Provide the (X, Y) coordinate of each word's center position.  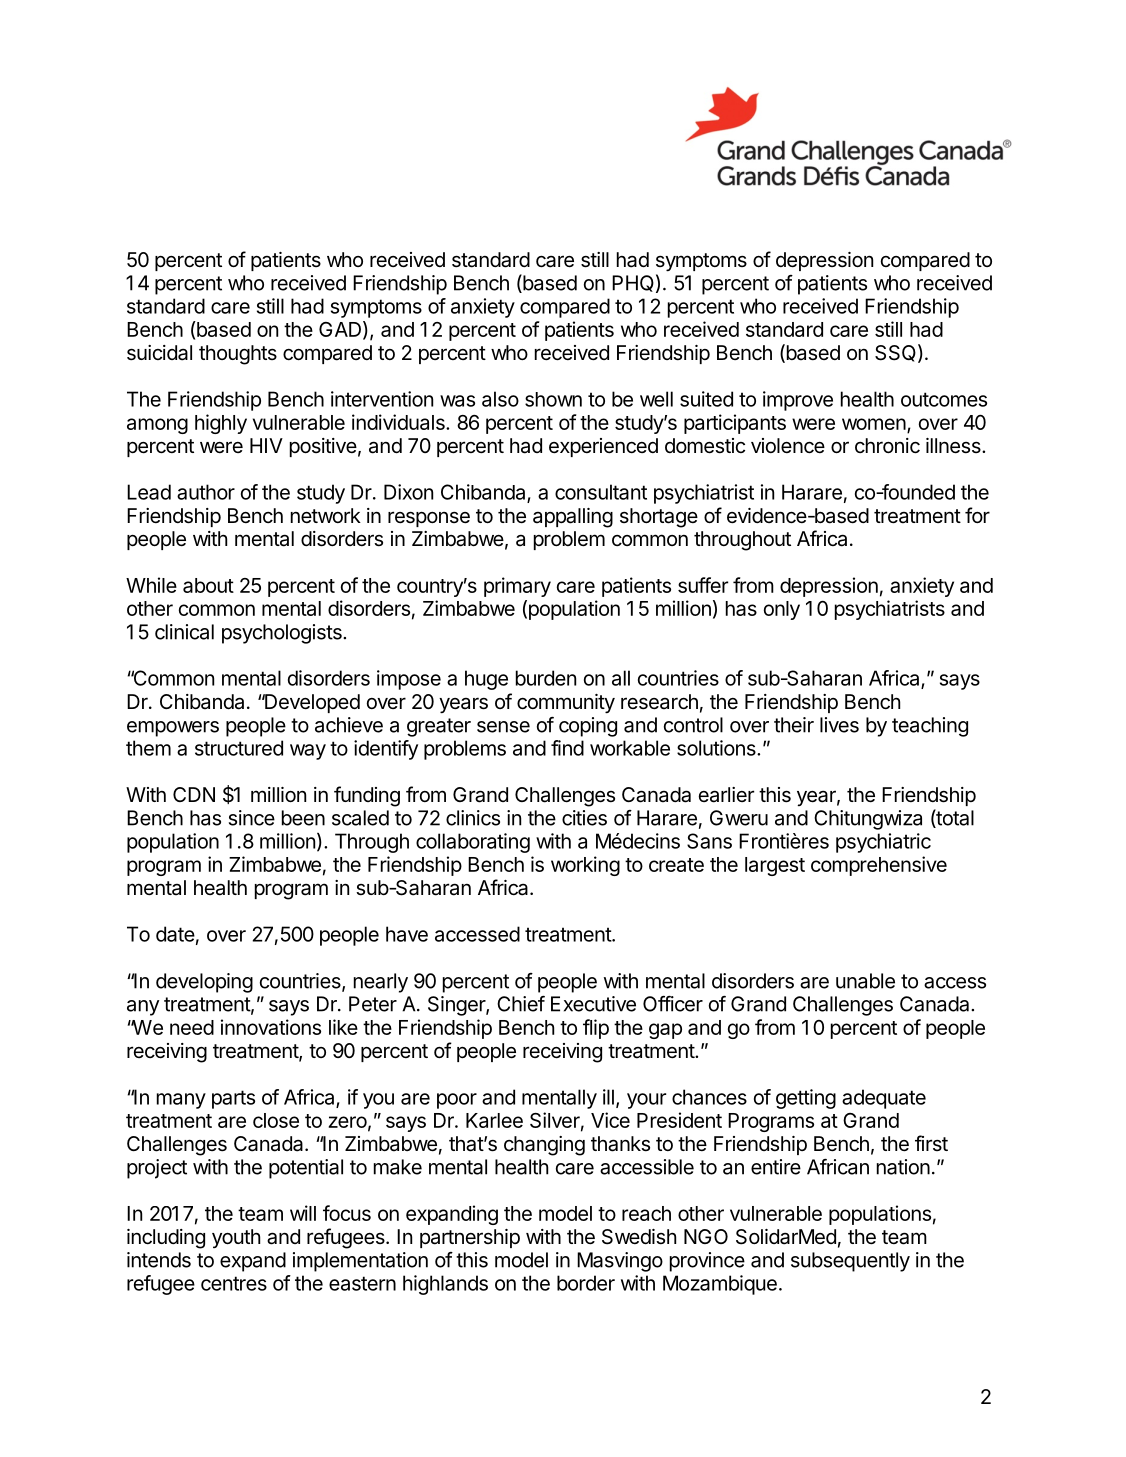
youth (236, 1238)
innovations (271, 1027)
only (782, 610)
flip (596, 1029)
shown (553, 399)
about (208, 585)
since (252, 818)
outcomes (944, 399)
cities (584, 818)
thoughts (238, 355)
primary (517, 587)
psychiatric (883, 843)
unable (865, 981)
